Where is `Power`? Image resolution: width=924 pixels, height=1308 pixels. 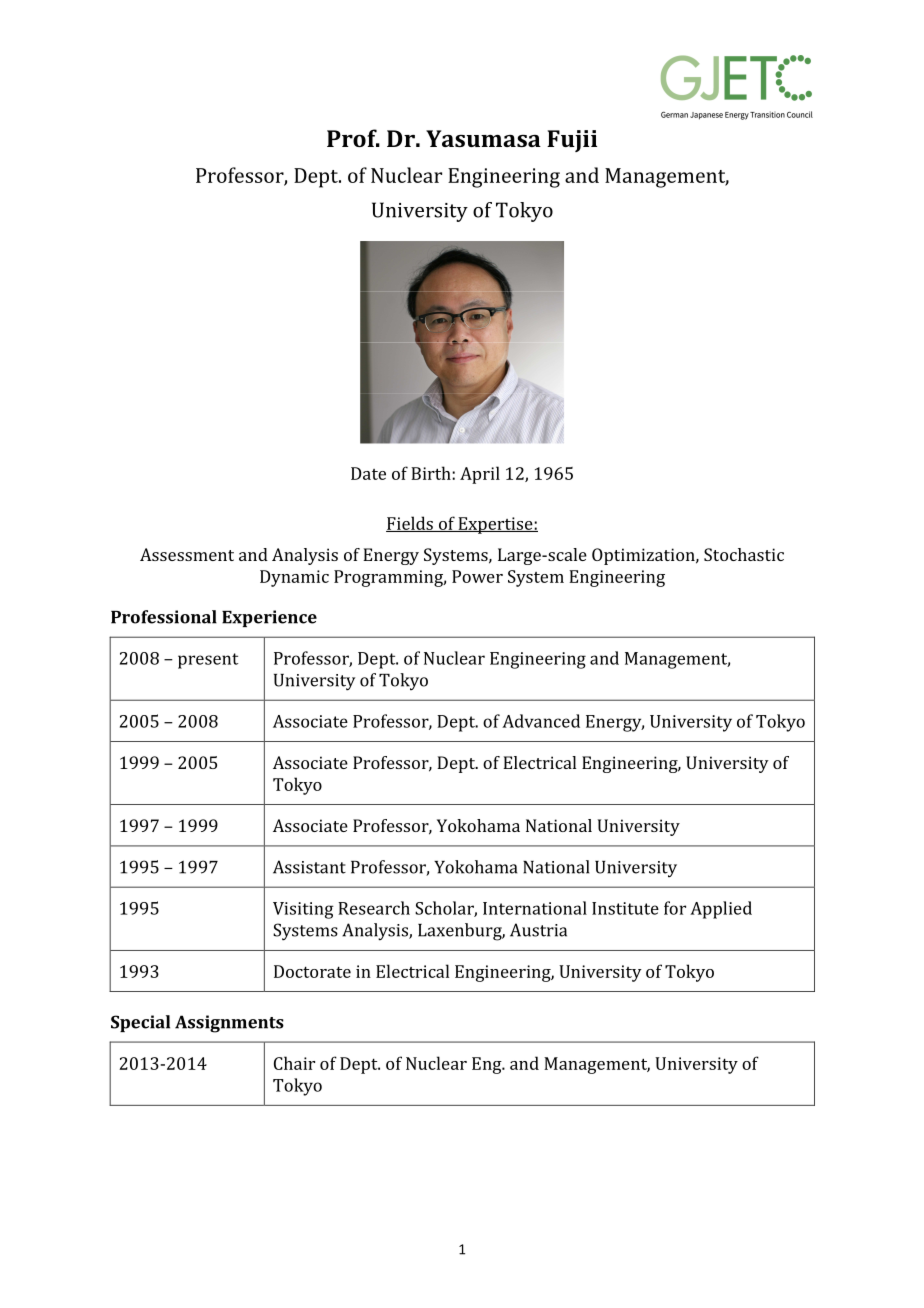
Power is located at coordinates (477, 576).
